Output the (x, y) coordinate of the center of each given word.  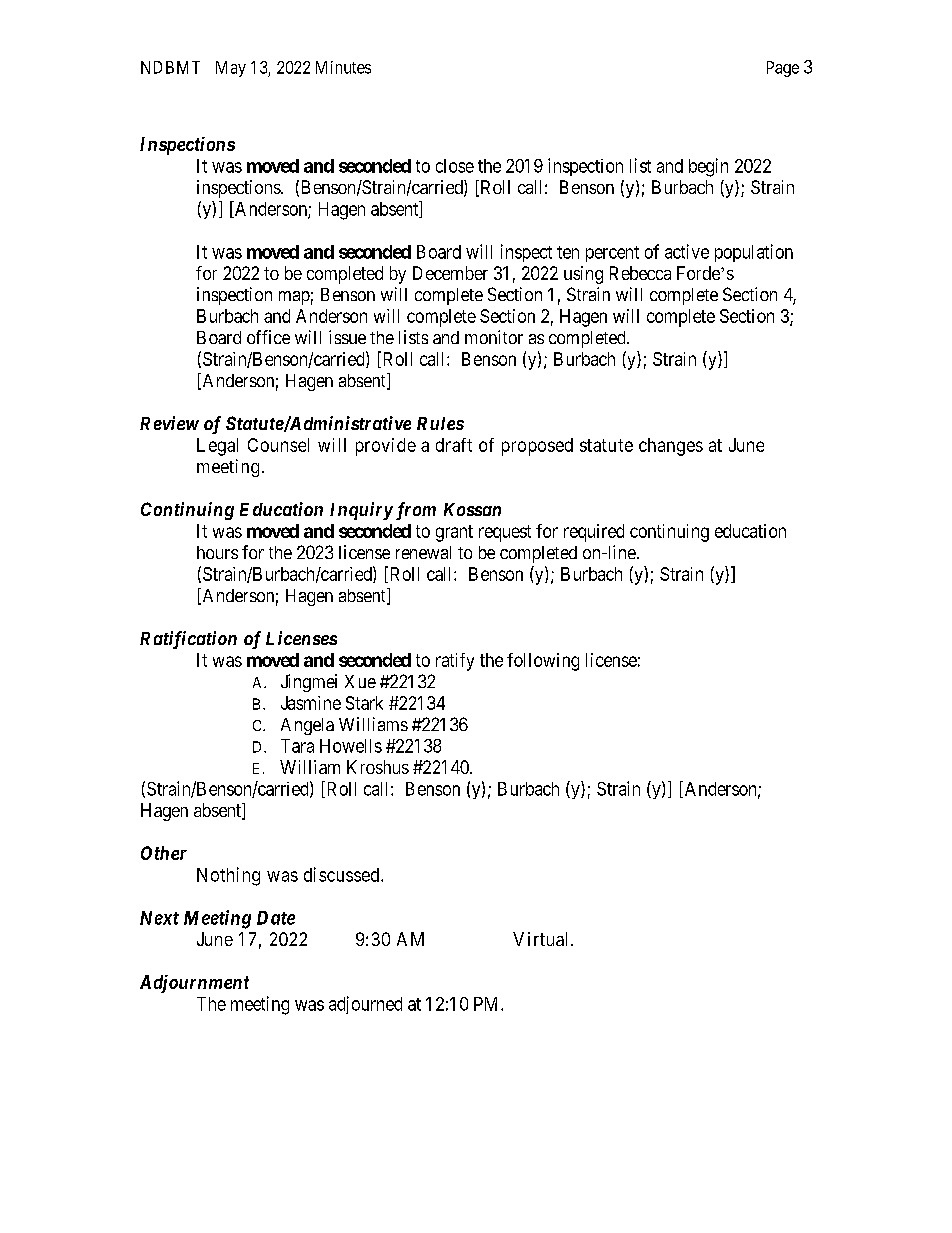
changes (671, 447)
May (231, 69)
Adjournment (194, 984)
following (543, 662)
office (268, 337)
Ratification (188, 640)
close (455, 166)
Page (783, 69)
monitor (494, 337)
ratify (455, 662)
